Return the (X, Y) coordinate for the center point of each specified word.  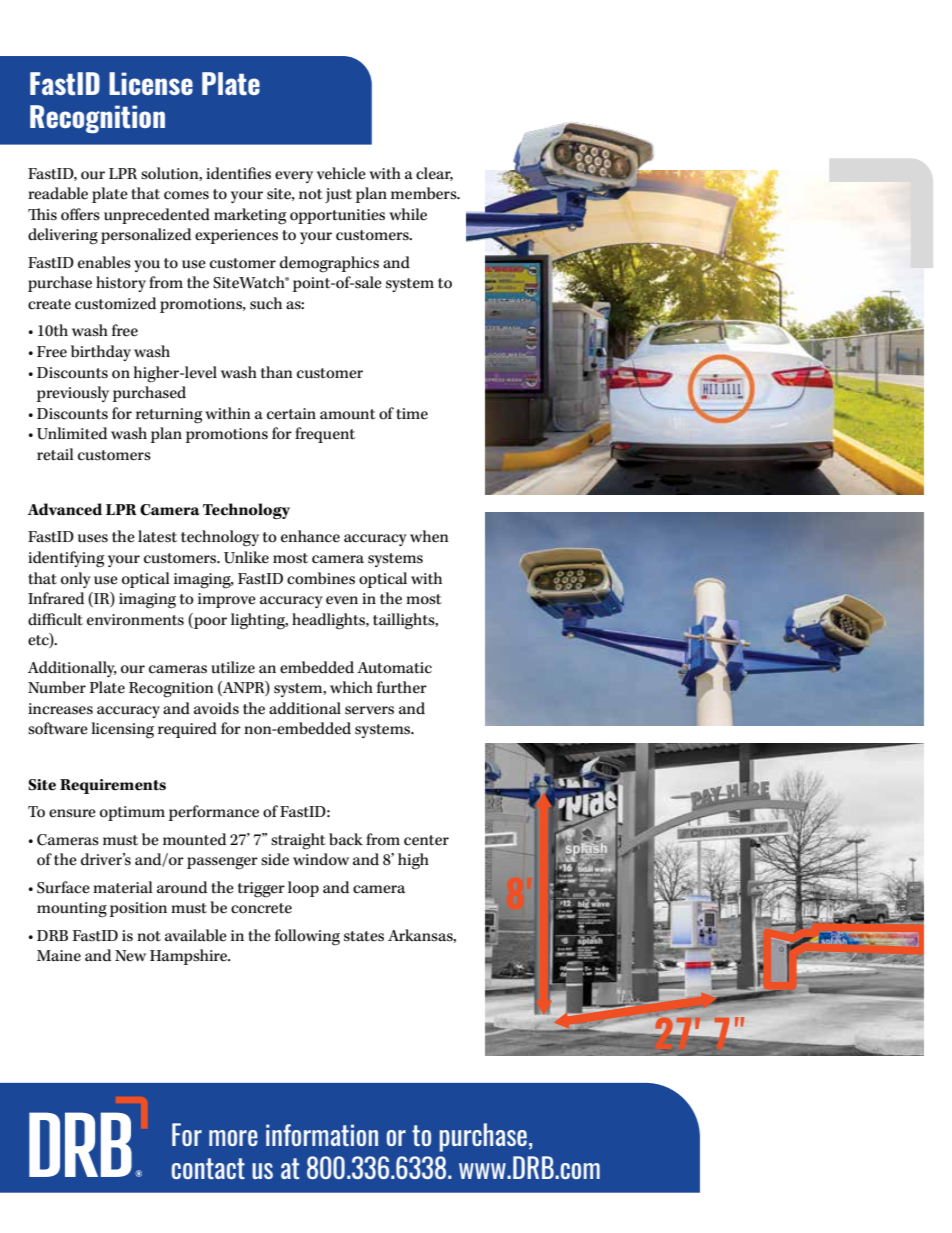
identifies (238, 173)
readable (58, 193)
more (233, 1138)
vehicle (341, 173)
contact (208, 1168)
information (322, 1135)
